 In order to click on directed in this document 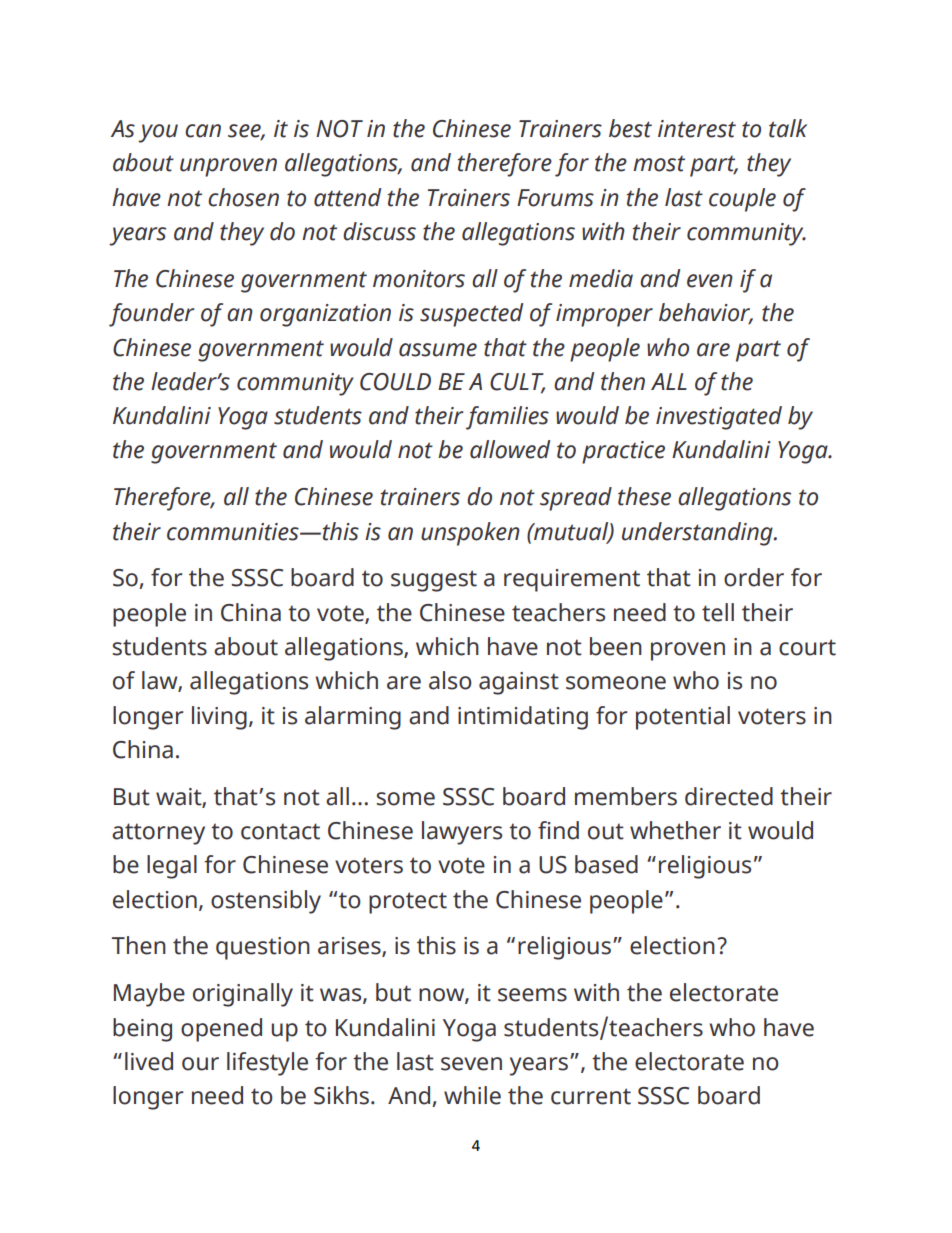, I will do `click(729, 796)`.
